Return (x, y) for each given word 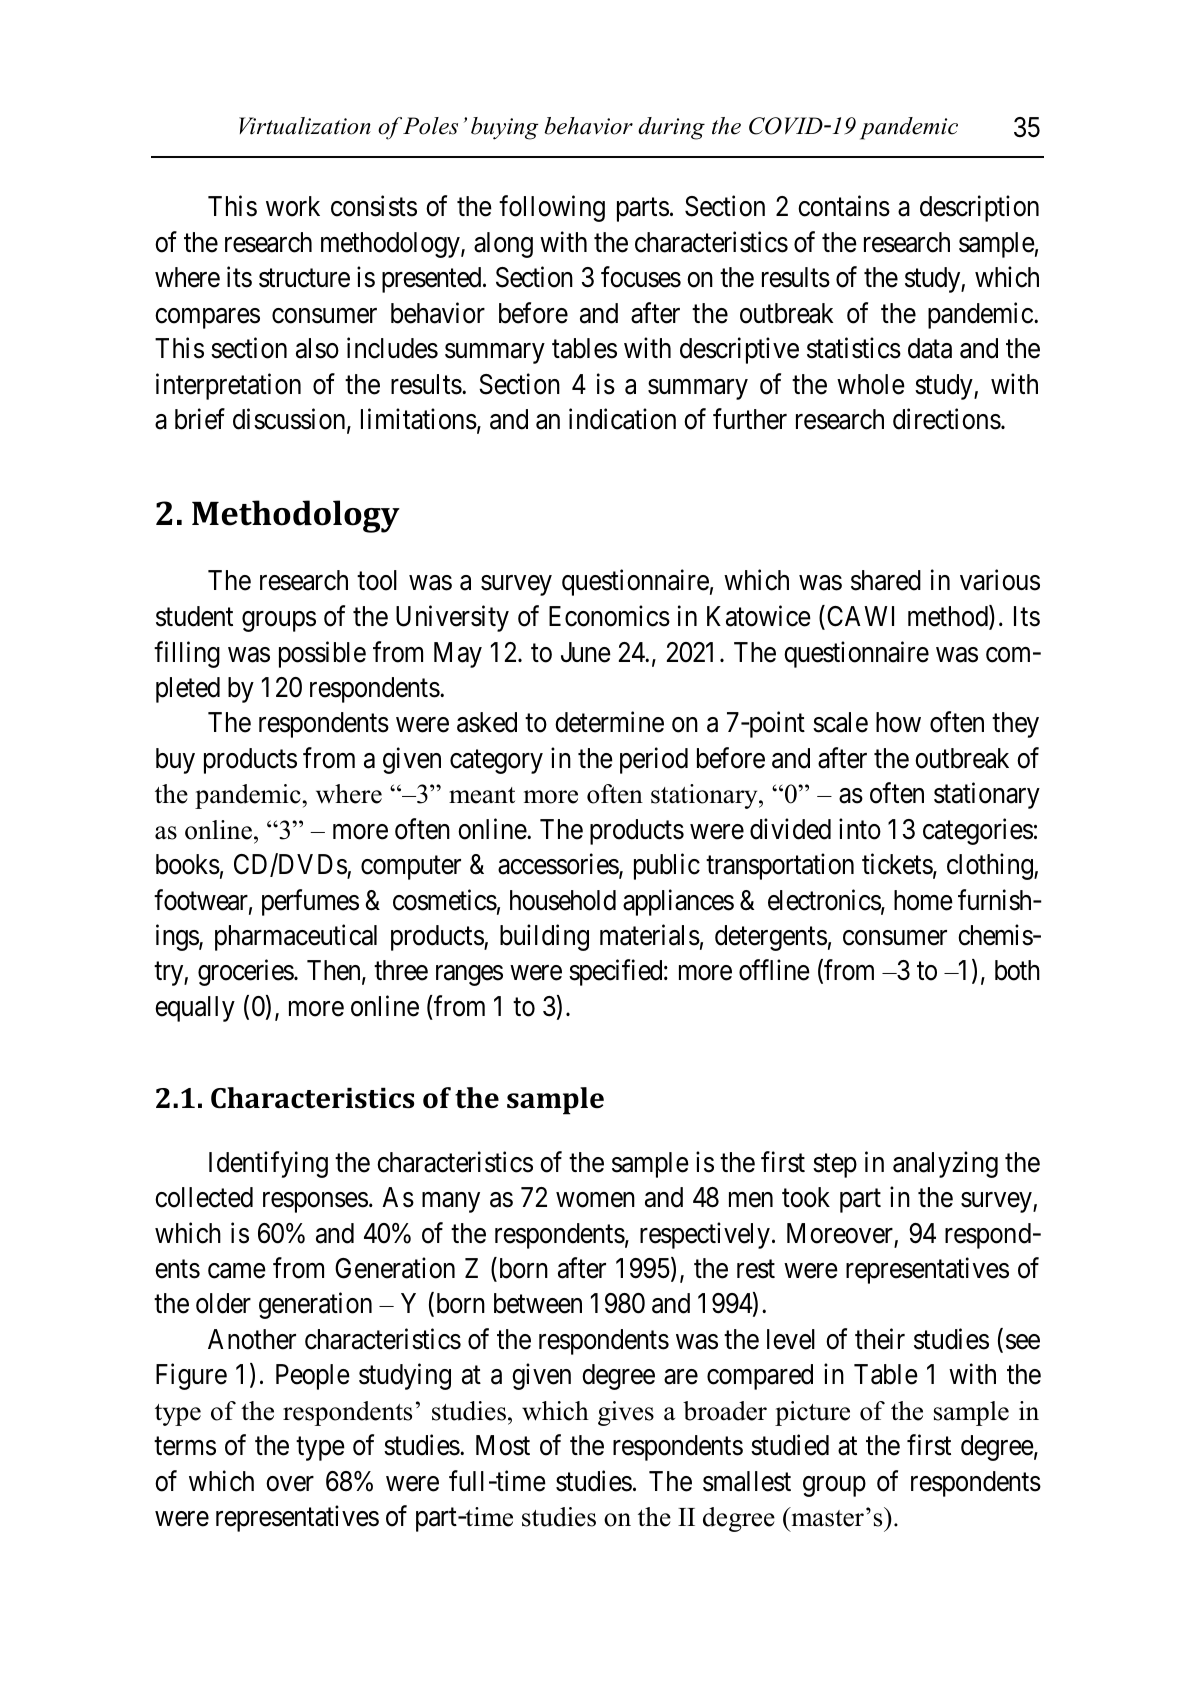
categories (978, 831)
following (552, 209)
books (188, 864)
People (313, 1377)
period (654, 760)
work (293, 206)
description (979, 209)
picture (812, 1413)
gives (626, 1413)
